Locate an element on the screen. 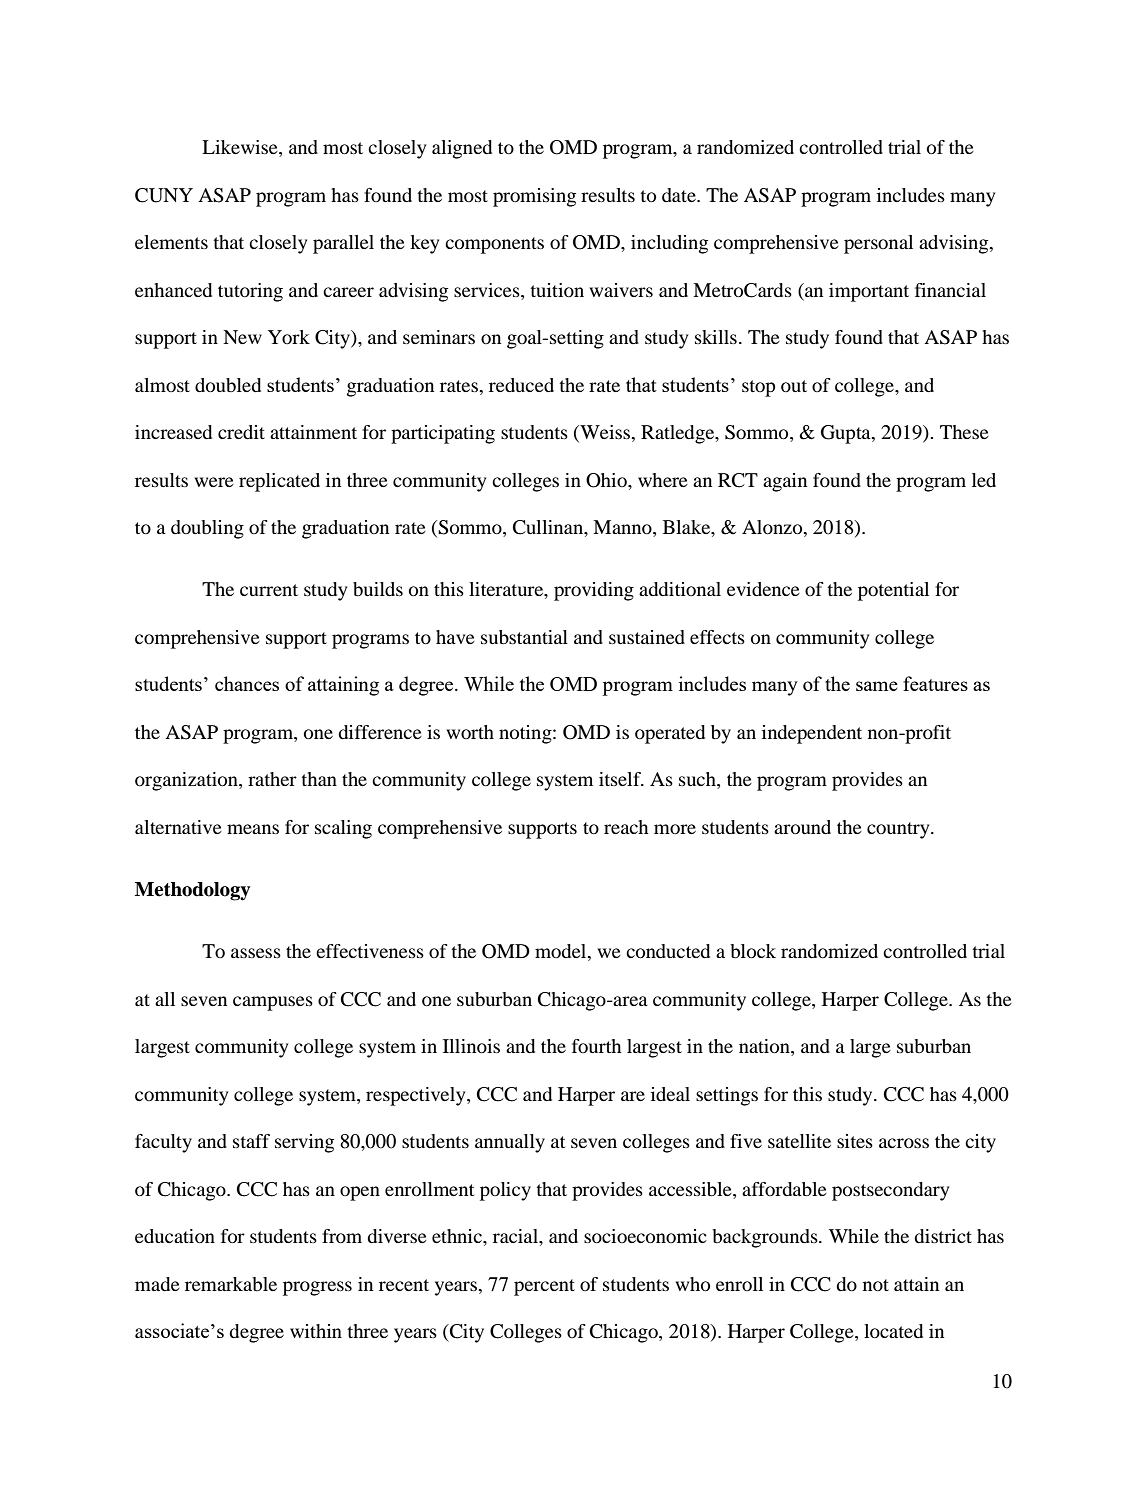  potential is located at coordinates (893, 591).
